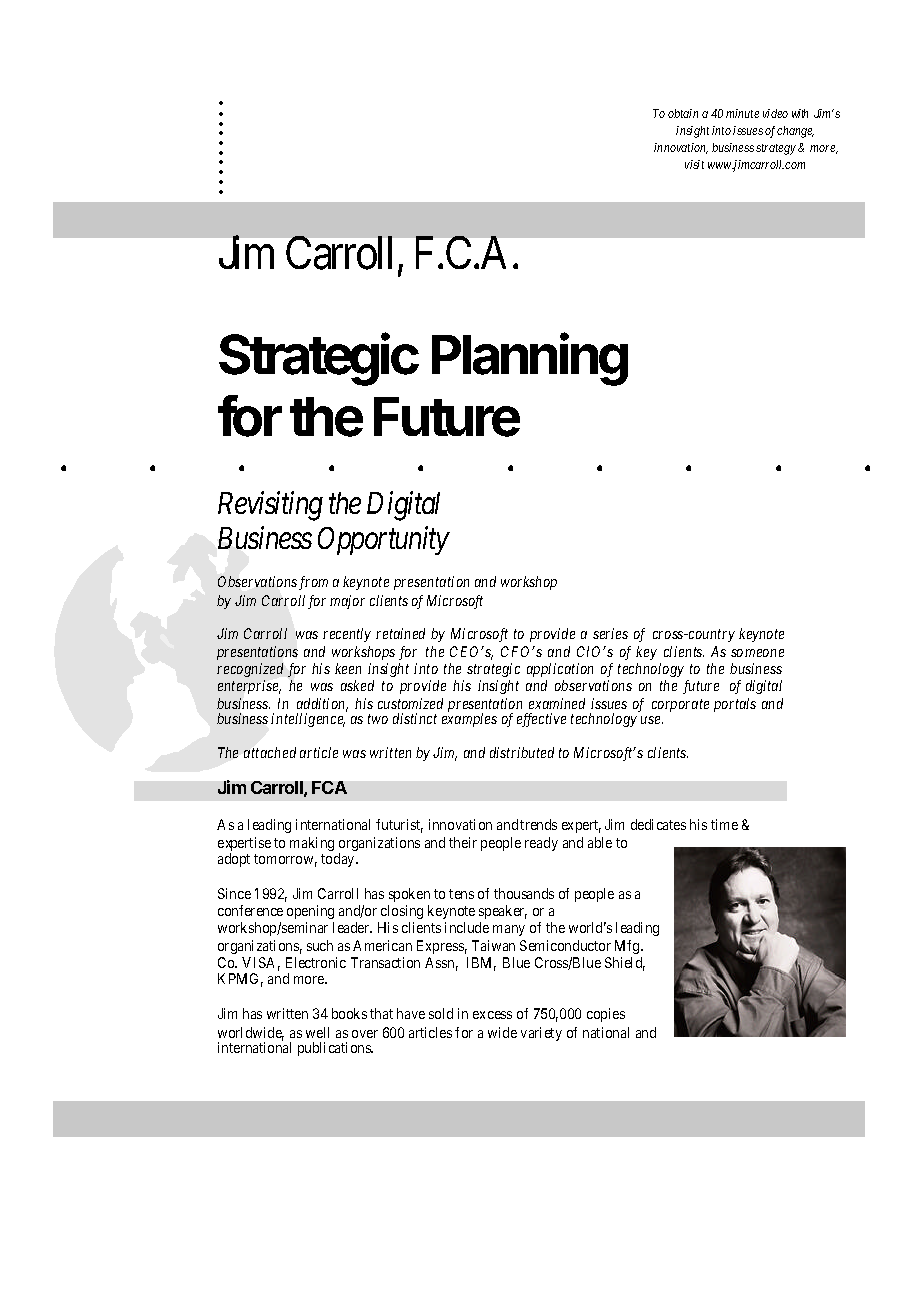 This image has width=924, height=1307. I want to click on Planning, so click(530, 359).
